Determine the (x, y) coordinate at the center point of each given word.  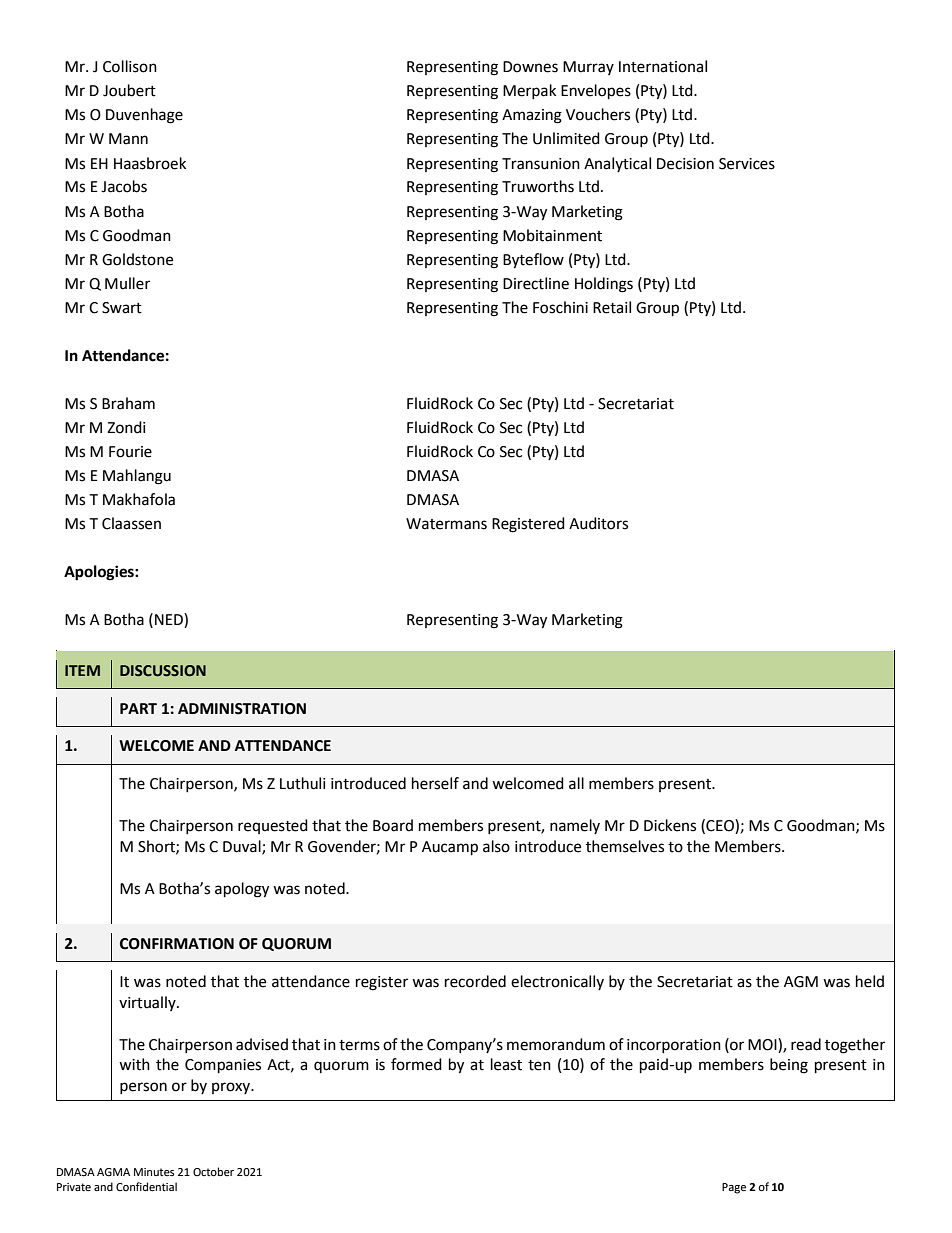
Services (747, 164)
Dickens (670, 825)
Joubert (129, 90)
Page (734, 1188)
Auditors (598, 523)
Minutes (154, 1172)
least (506, 1064)
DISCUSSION (163, 671)
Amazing (532, 116)
